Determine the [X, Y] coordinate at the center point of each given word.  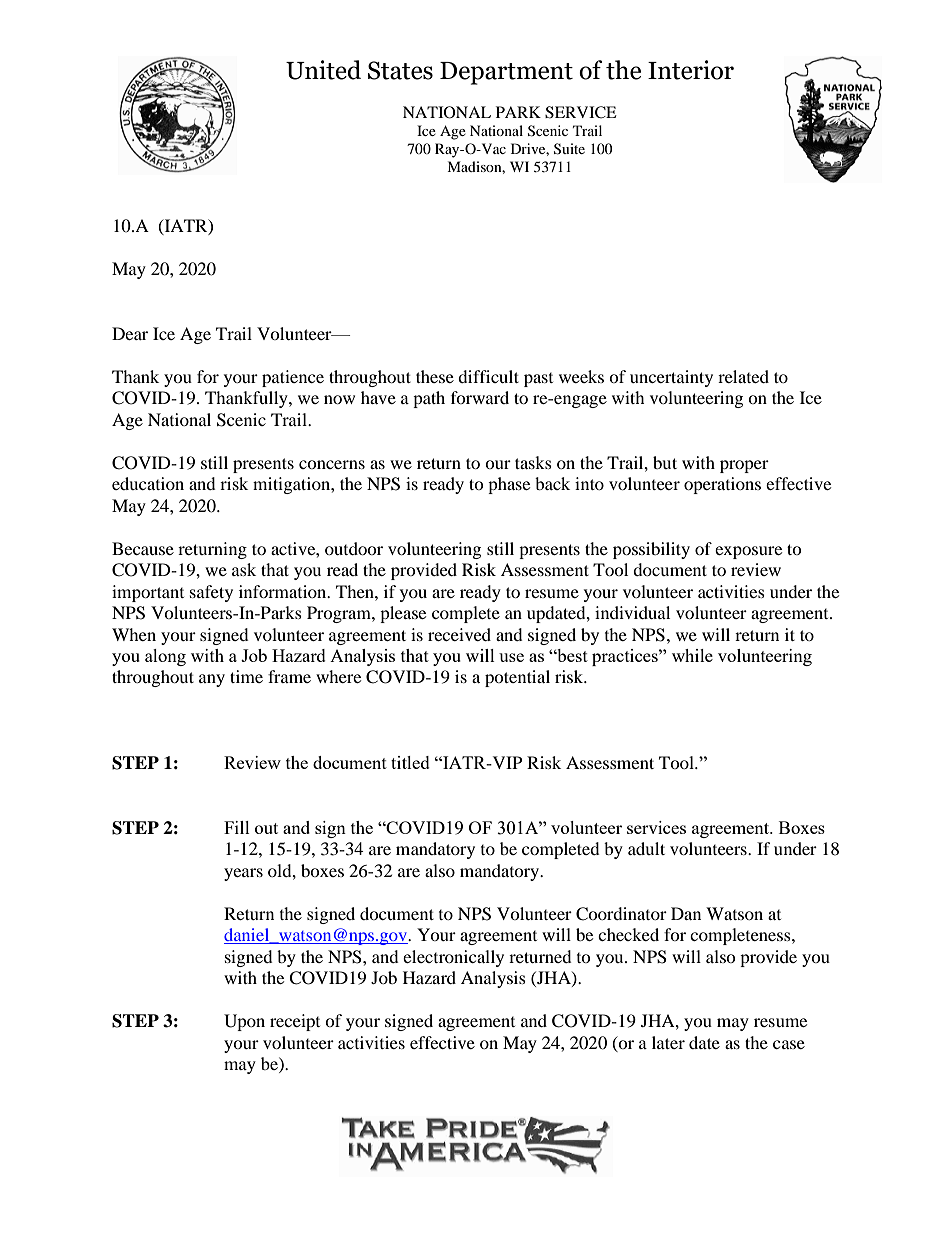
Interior [691, 70]
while [692, 655]
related [743, 376]
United [323, 70]
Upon [244, 1022]
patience [293, 378]
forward [480, 397]
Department [506, 73]
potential [517, 678]
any [212, 680]
